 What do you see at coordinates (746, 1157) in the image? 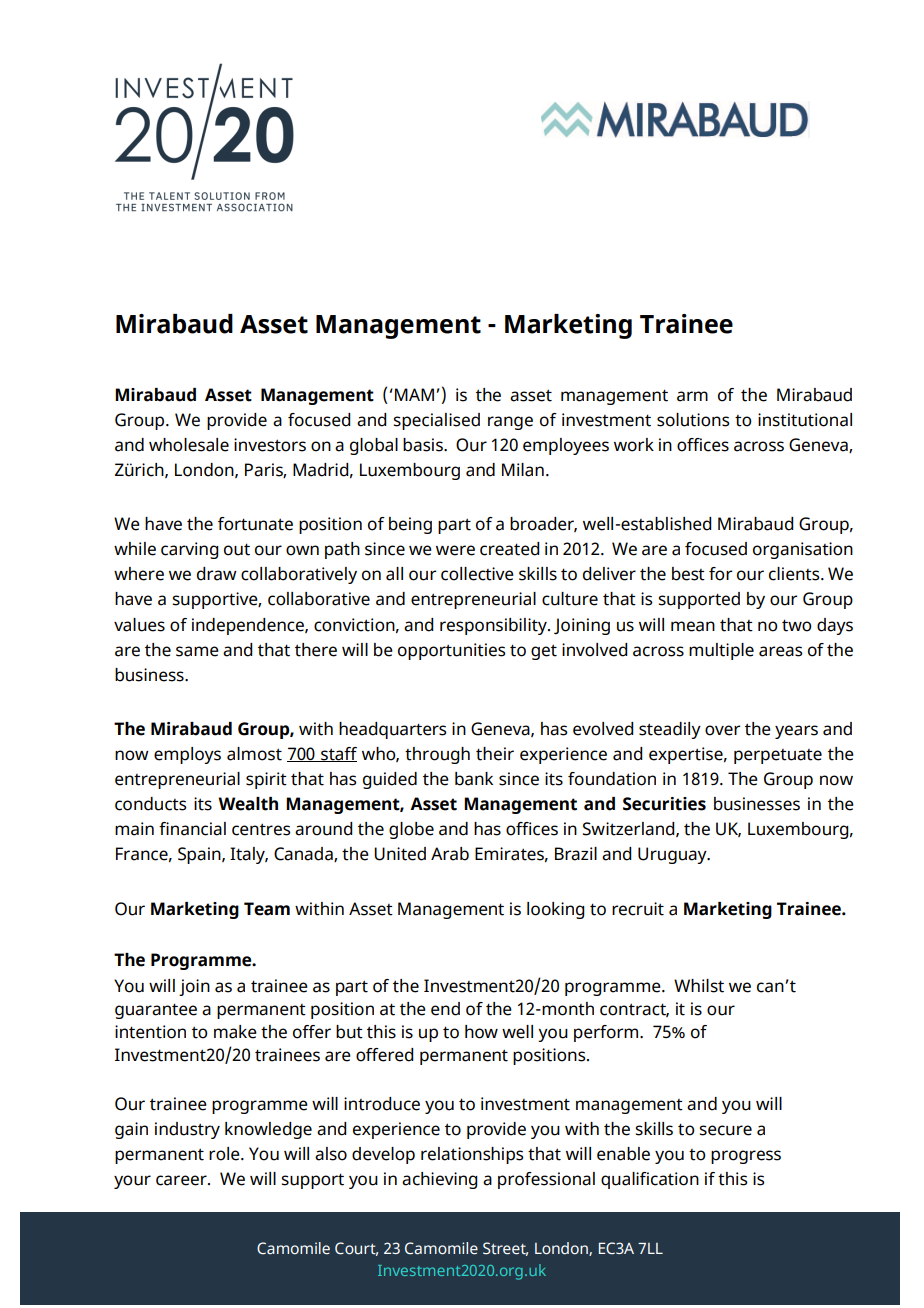
I see `progress` at bounding box center [746, 1157].
